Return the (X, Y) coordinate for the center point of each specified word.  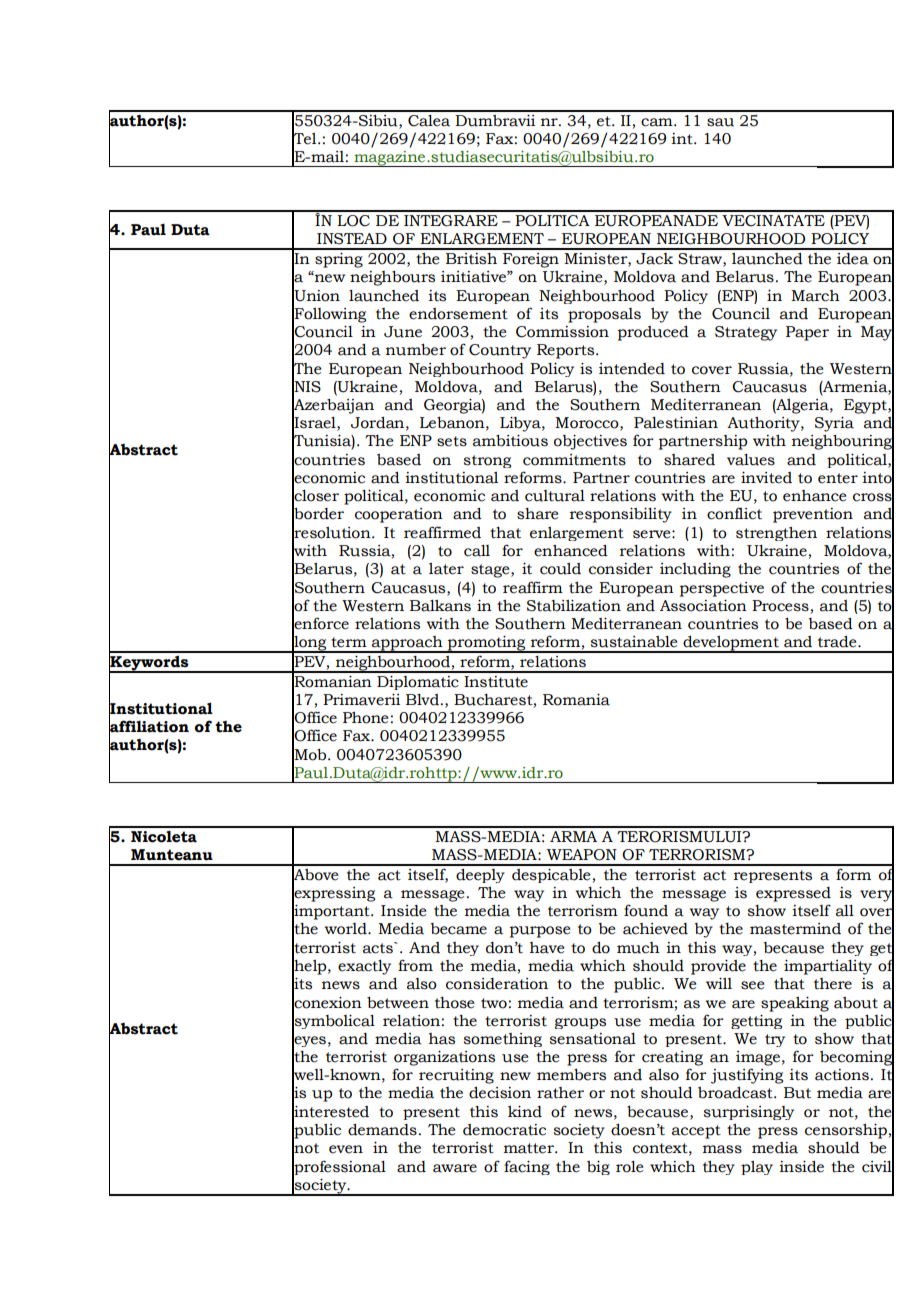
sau (720, 122)
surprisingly (749, 1113)
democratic (504, 1130)
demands (382, 1130)
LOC (353, 221)
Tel (305, 138)
